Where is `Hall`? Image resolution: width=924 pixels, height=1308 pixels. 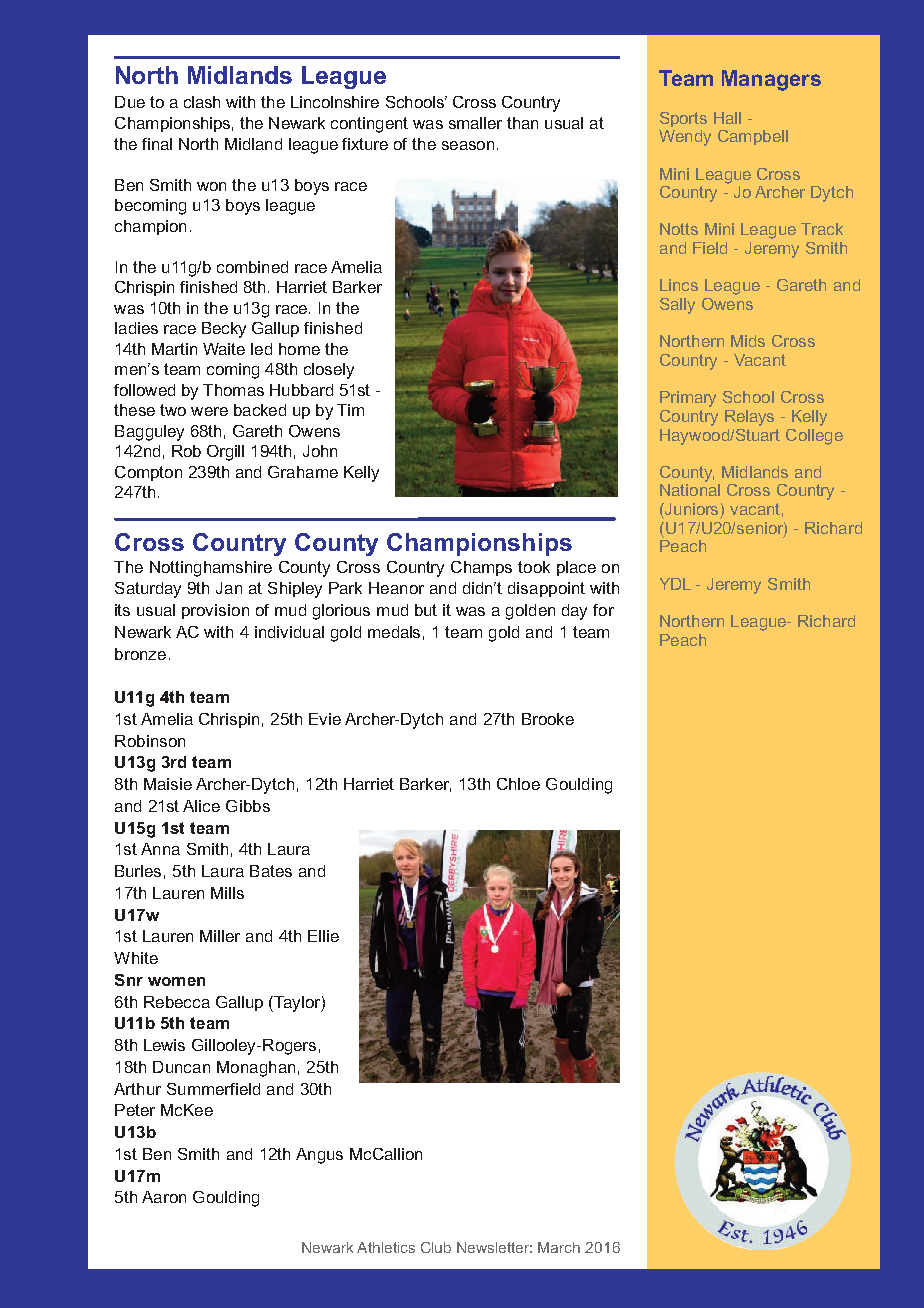
Hall is located at coordinates (727, 118).
